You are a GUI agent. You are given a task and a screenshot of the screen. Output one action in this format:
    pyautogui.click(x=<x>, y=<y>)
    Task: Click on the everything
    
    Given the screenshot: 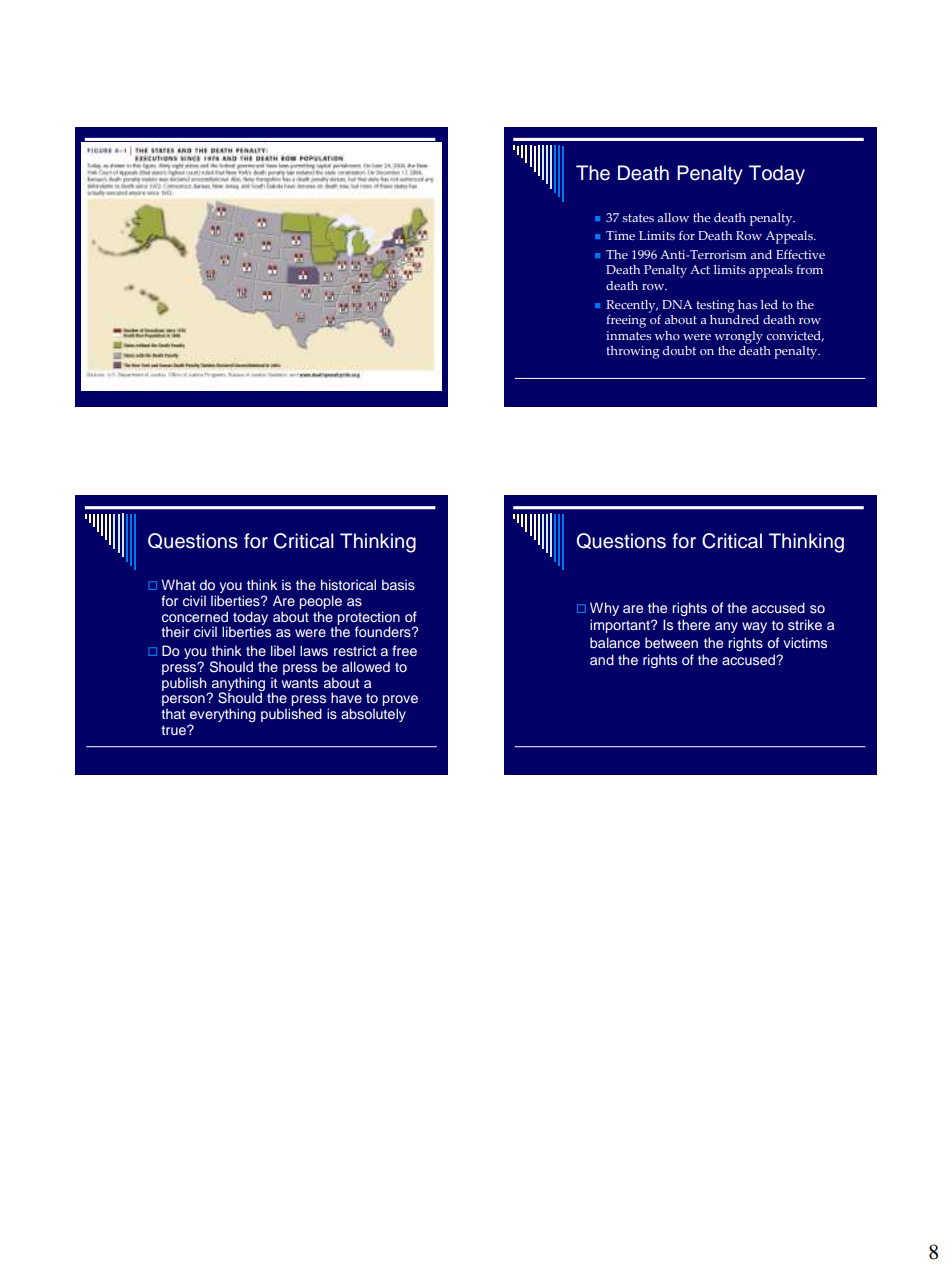 What is the action you would take?
    pyautogui.click(x=222, y=716)
